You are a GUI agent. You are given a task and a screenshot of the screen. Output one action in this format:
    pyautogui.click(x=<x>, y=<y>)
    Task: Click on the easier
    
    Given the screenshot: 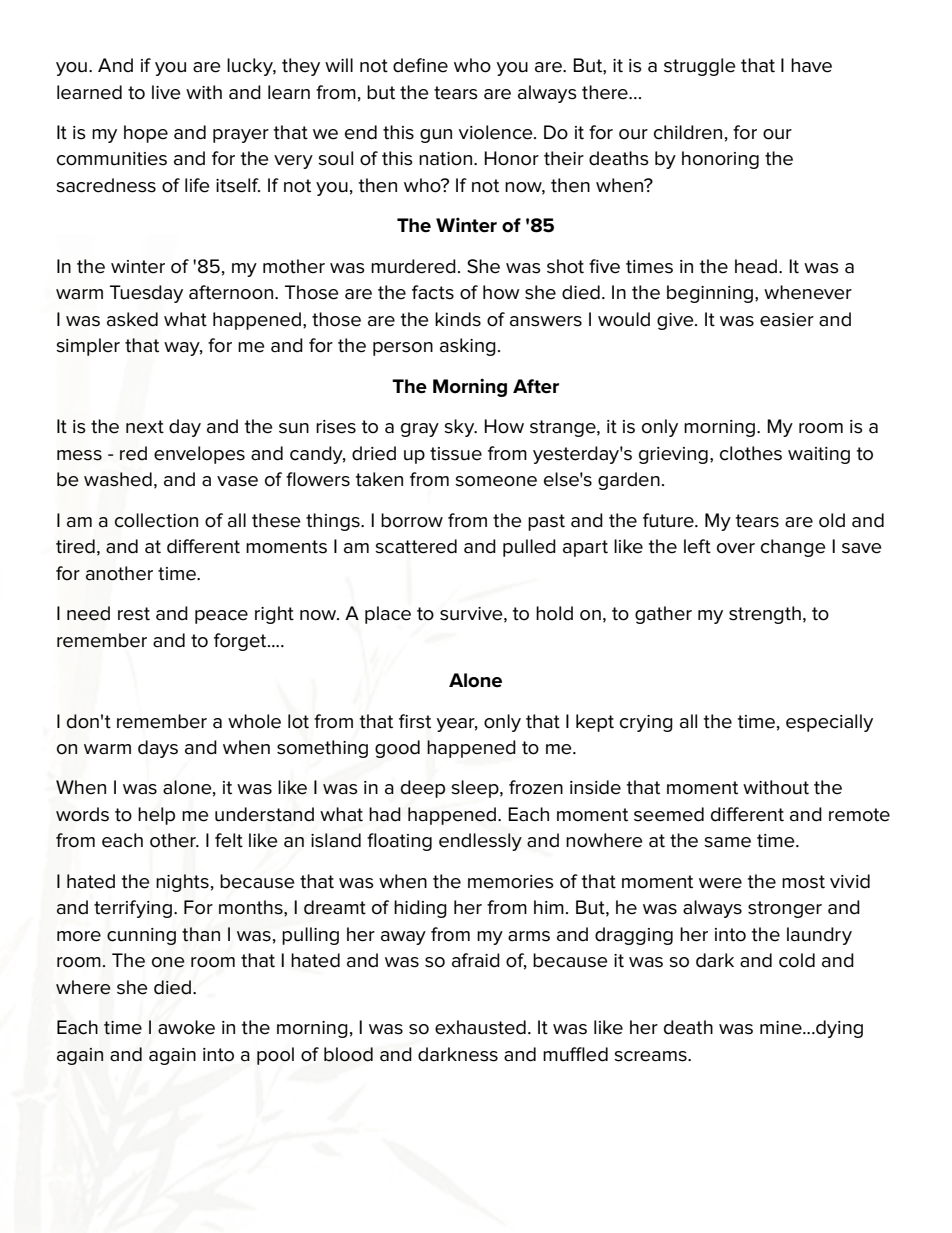 What is the action you would take?
    pyautogui.click(x=787, y=320)
